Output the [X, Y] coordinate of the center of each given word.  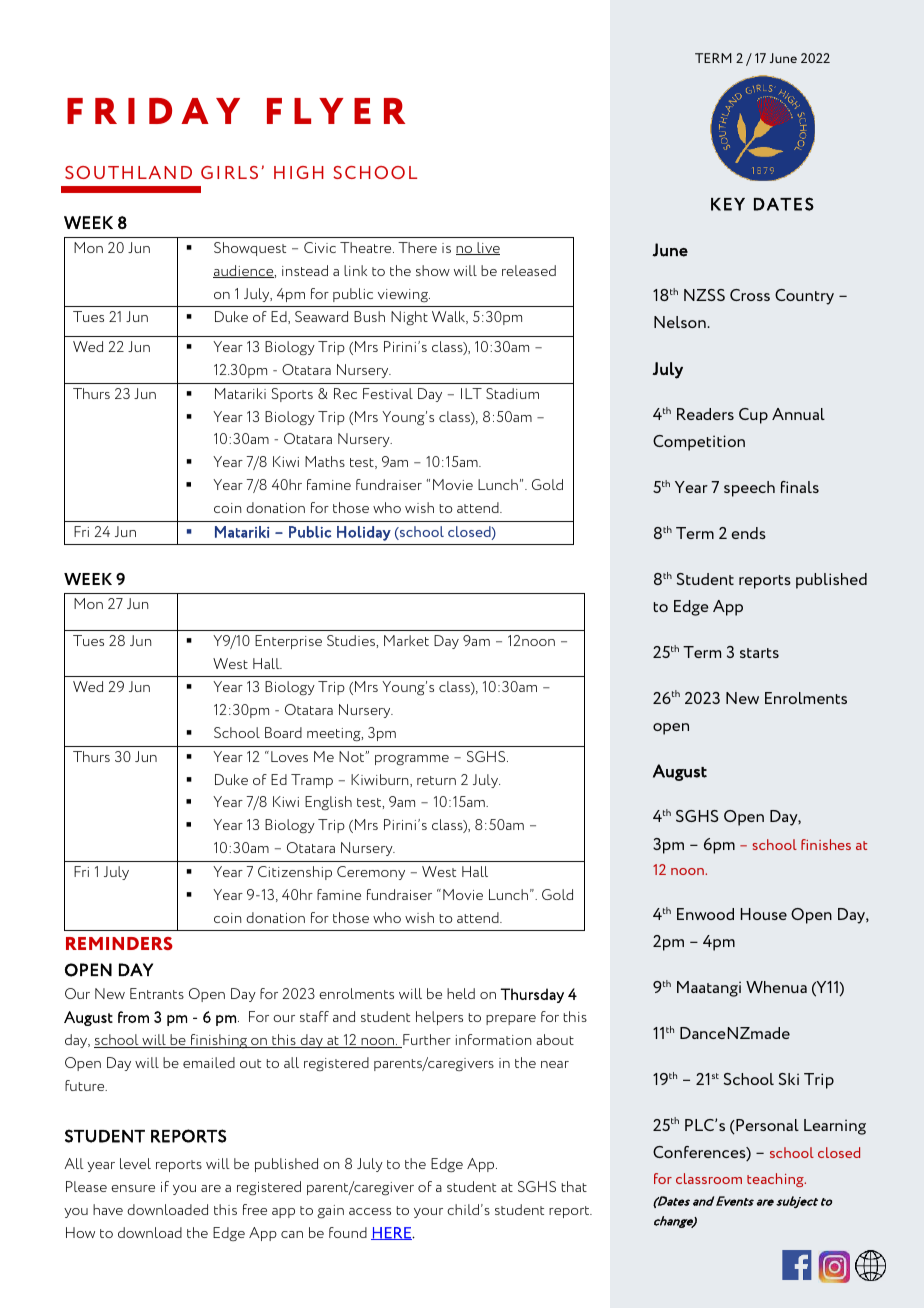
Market [406, 640]
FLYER [336, 111]
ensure [133, 1188]
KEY [728, 204]
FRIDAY [153, 111]
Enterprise [288, 642]
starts [759, 653]
